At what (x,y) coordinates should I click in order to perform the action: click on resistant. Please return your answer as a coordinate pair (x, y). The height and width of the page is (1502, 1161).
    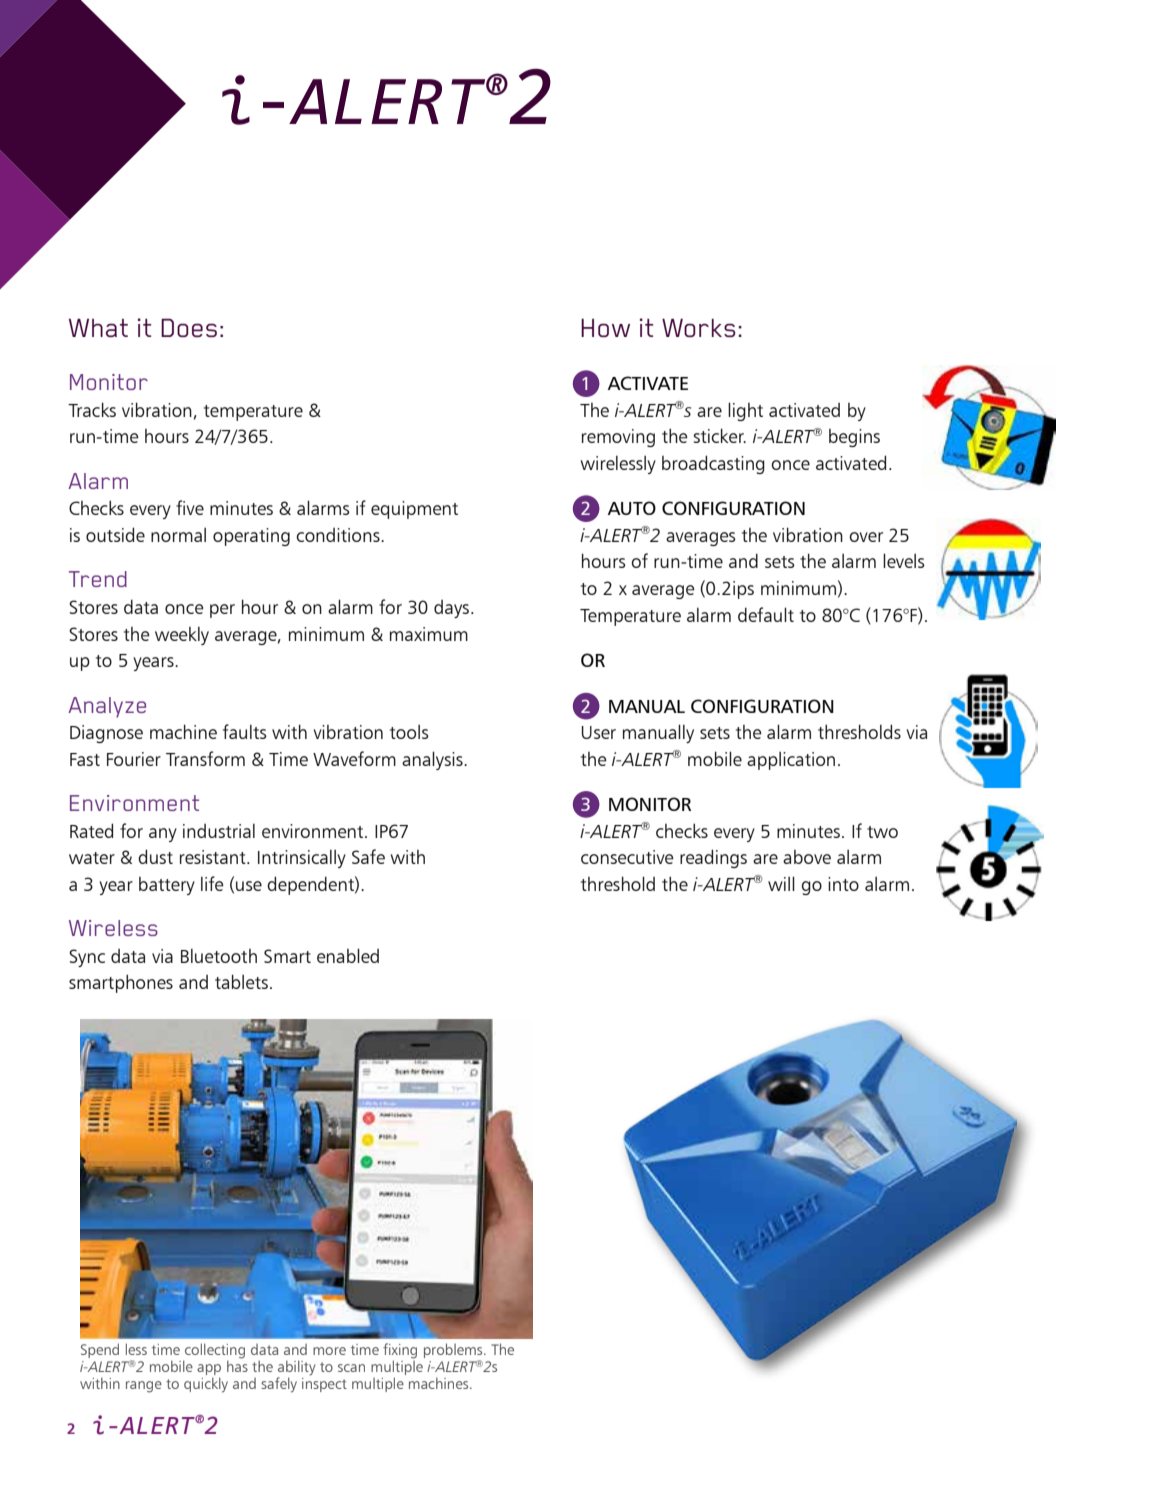
    Looking at the image, I should click on (214, 857).
